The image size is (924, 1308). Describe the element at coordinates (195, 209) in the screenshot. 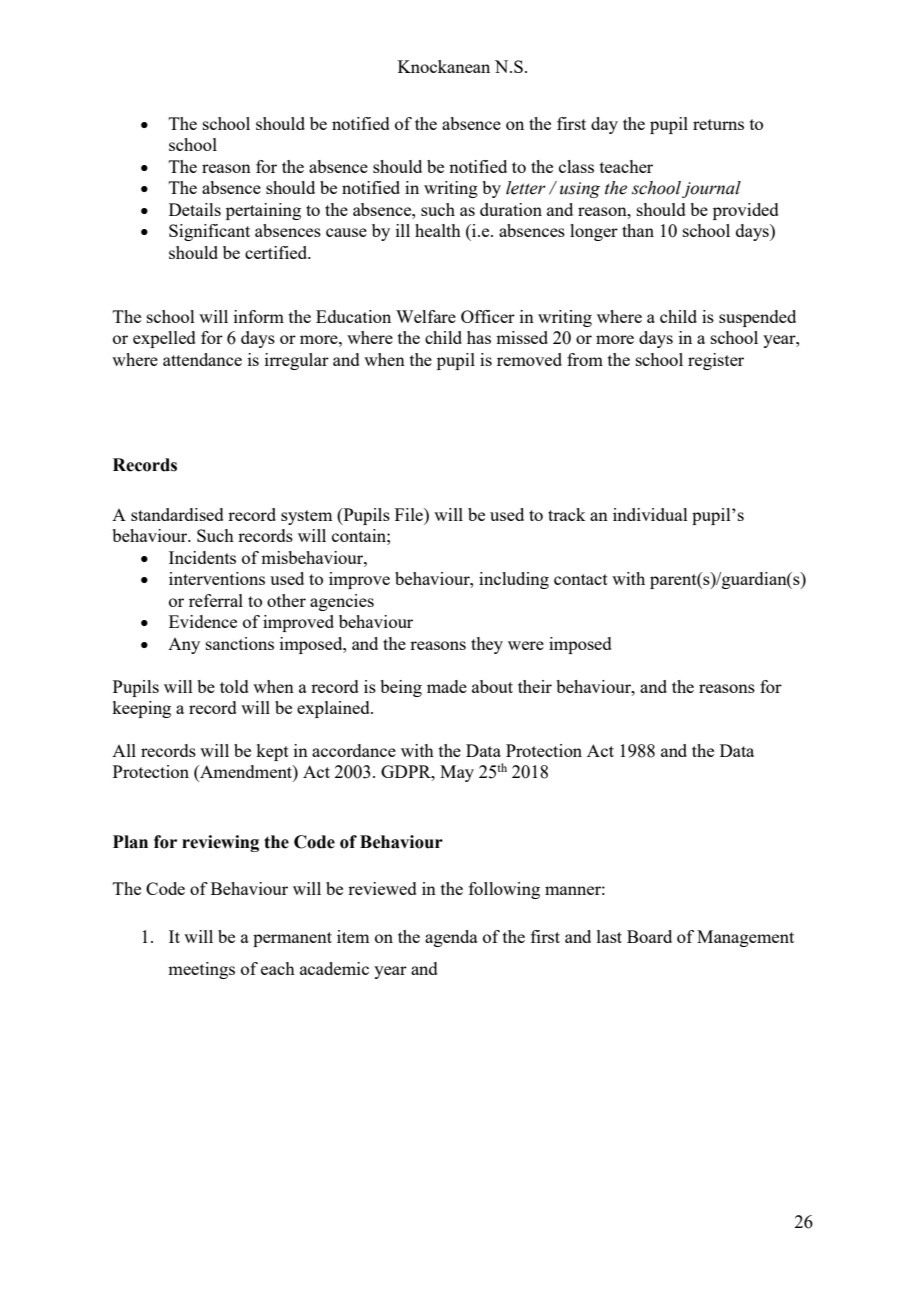

I see `Details` at that location.
